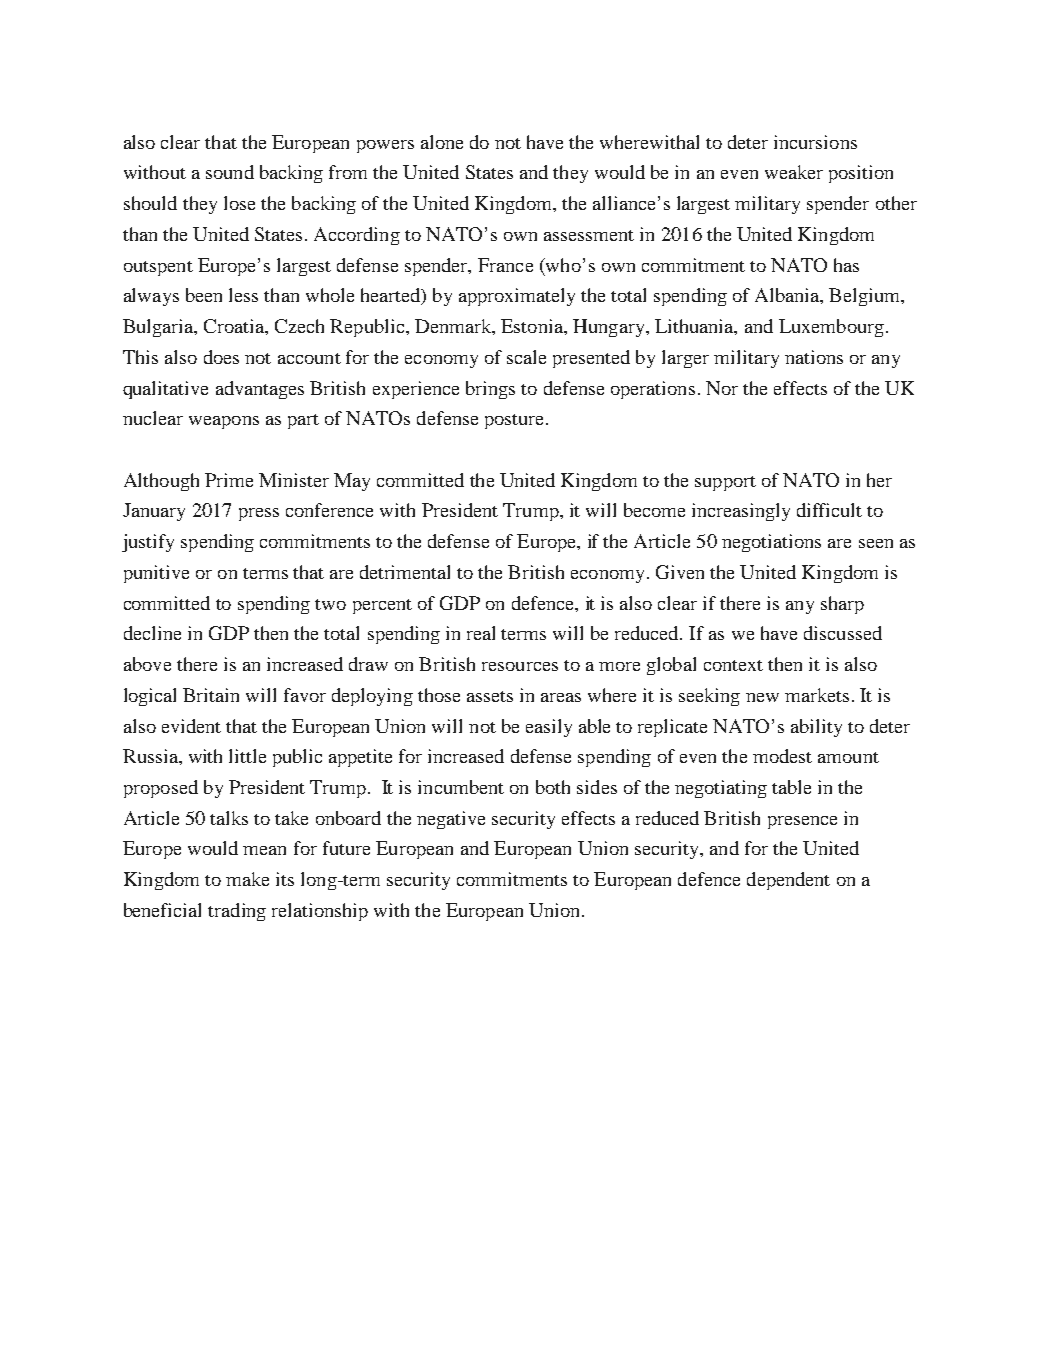 This page has width=1045, height=1352. Describe the element at coordinates (247, 879) in the page. I see `make` at that location.
